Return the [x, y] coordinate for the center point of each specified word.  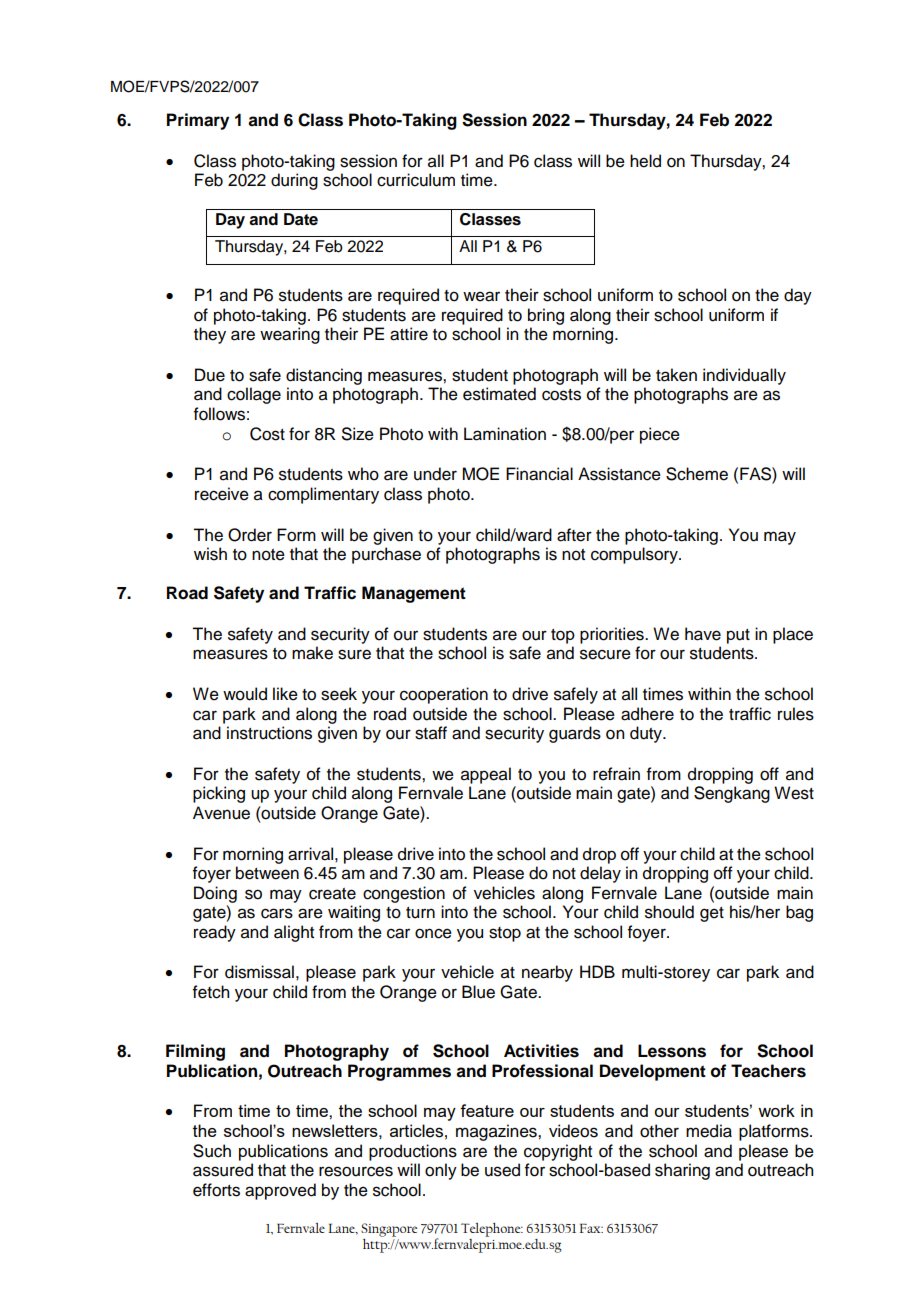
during [294, 181]
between [267, 873]
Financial [539, 474]
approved [280, 1191]
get [712, 914]
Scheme [697, 474]
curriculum [416, 180]
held [645, 161]
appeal [486, 775]
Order [250, 535]
